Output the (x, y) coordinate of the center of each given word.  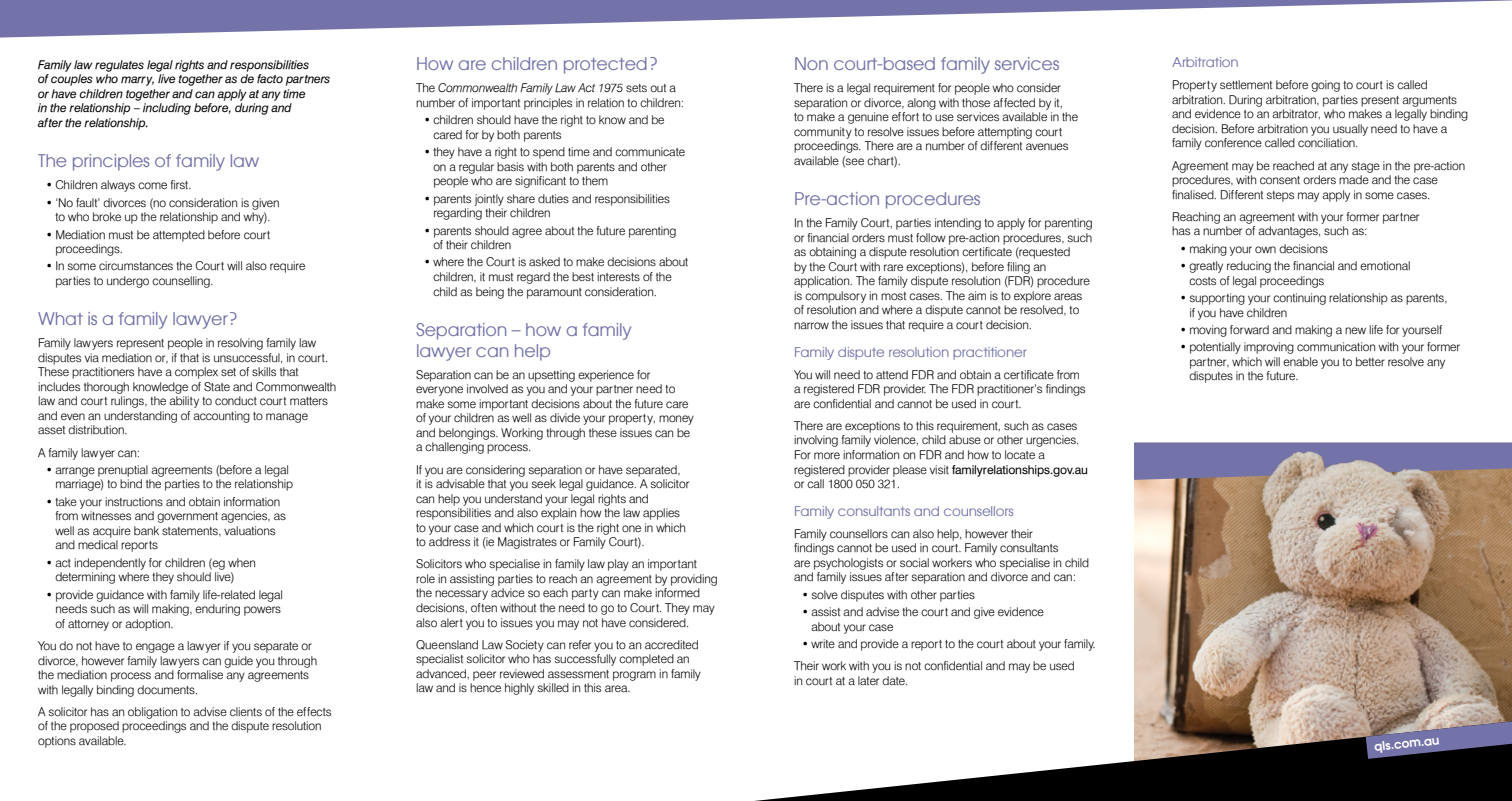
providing (694, 580)
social (914, 562)
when (241, 562)
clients (246, 711)
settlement (1246, 84)
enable (1300, 361)
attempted (179, 236)
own (1265, 249)
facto (270, 78)
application (823, 282)
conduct (236, 400)
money (676, 420)
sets (636, 88)
